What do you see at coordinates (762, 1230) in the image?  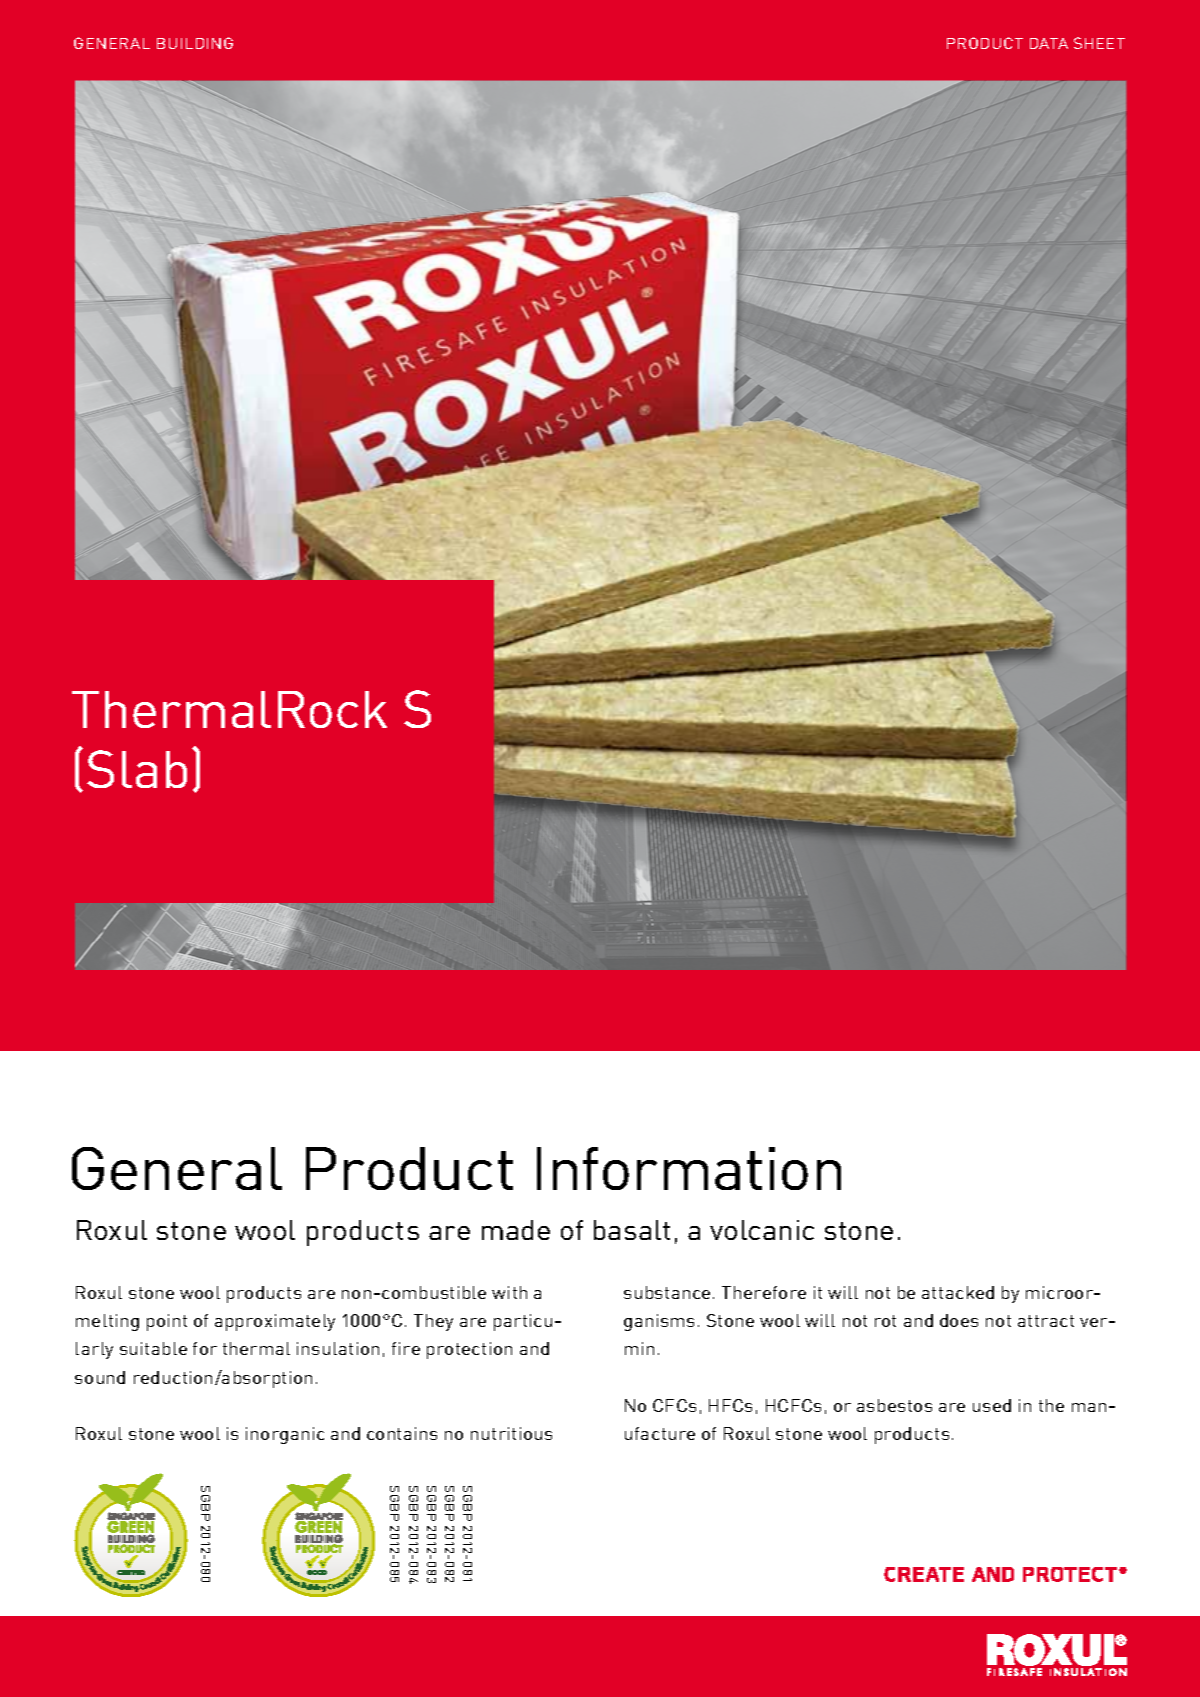 I see `volcanic` at bounding box center [762, 1230].
